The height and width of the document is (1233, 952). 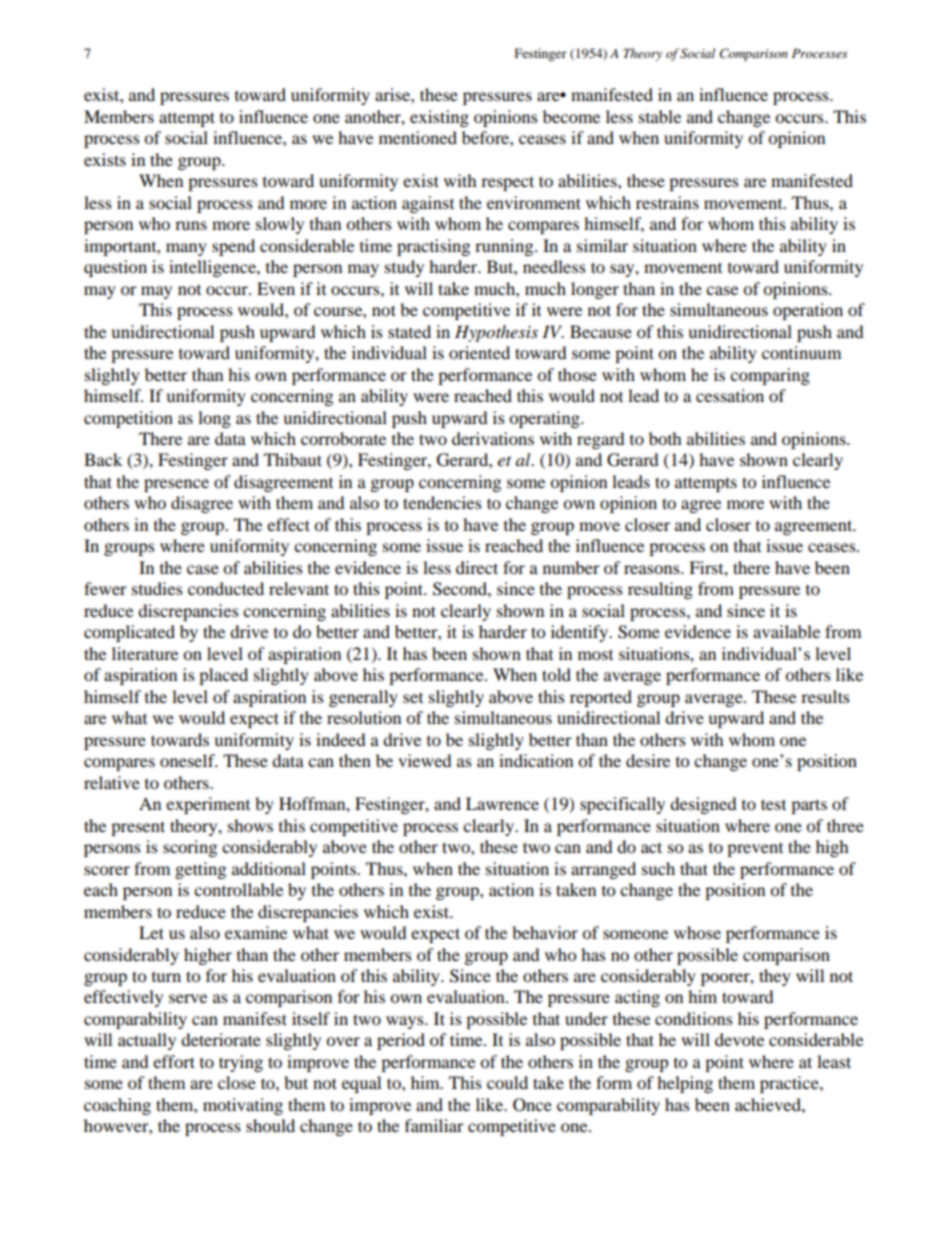 What do you see at coordinates (790, 1084) in the document?
I see `practice` at bounding box center [790, 1084].
